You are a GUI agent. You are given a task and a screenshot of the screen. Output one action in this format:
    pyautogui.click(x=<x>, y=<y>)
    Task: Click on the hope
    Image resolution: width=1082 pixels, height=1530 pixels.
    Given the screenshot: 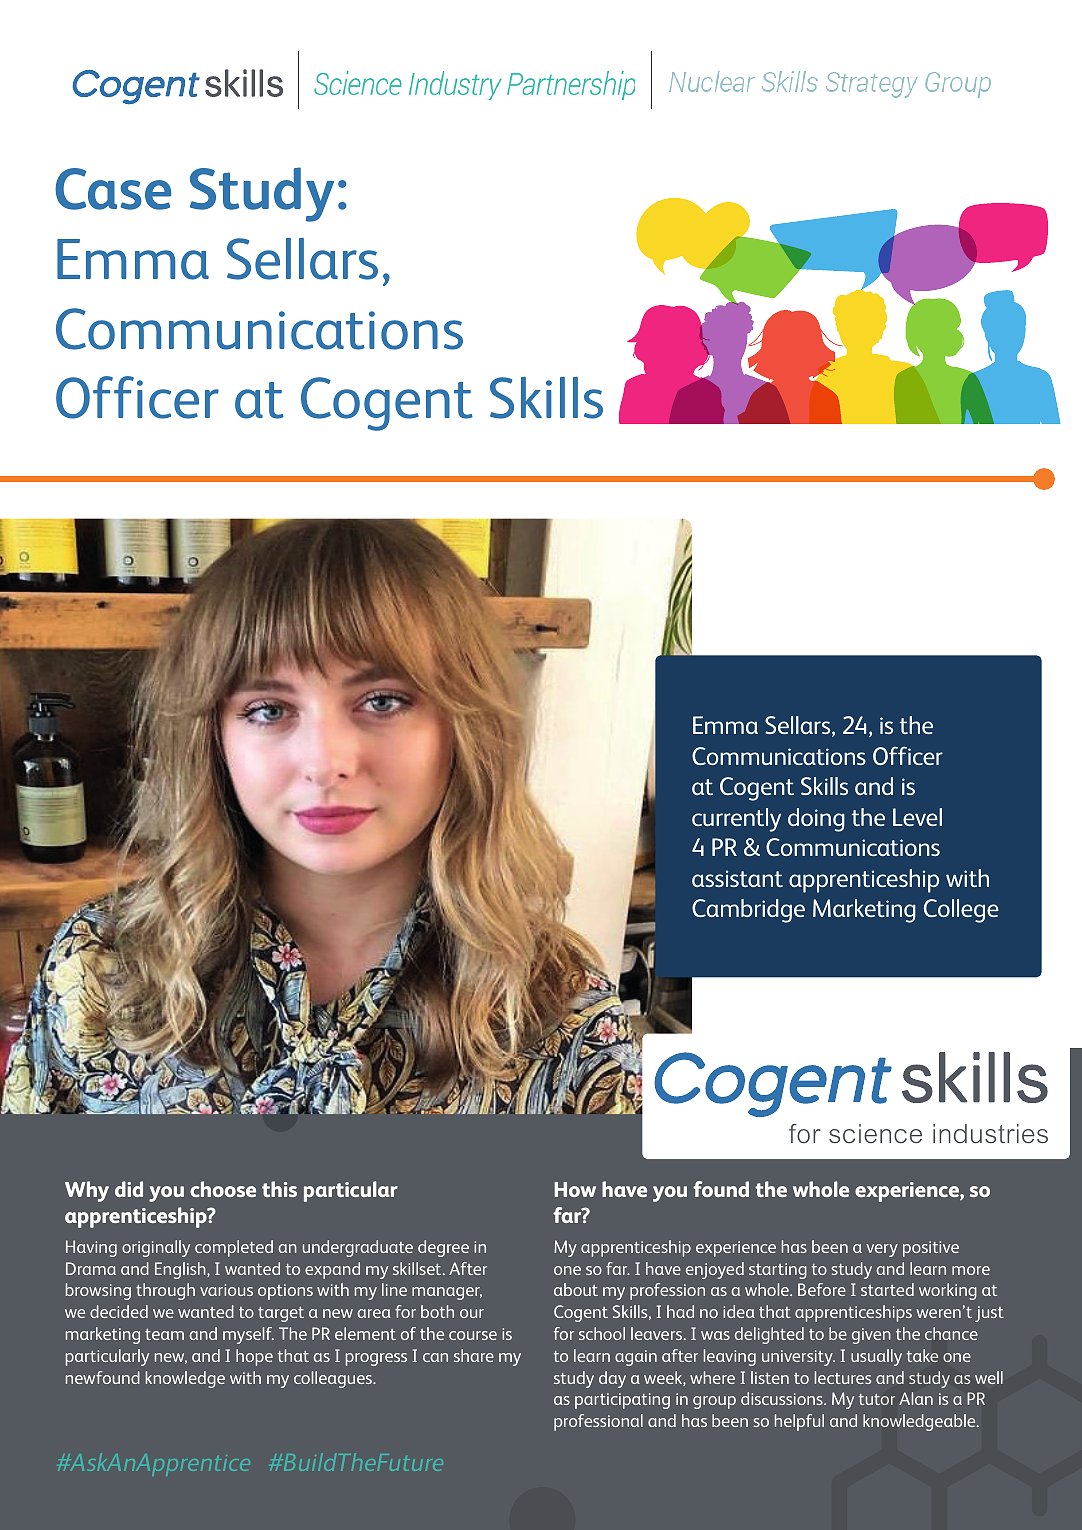 What is the action you would take?
    pyautogui.click(x=254, y=1357)
